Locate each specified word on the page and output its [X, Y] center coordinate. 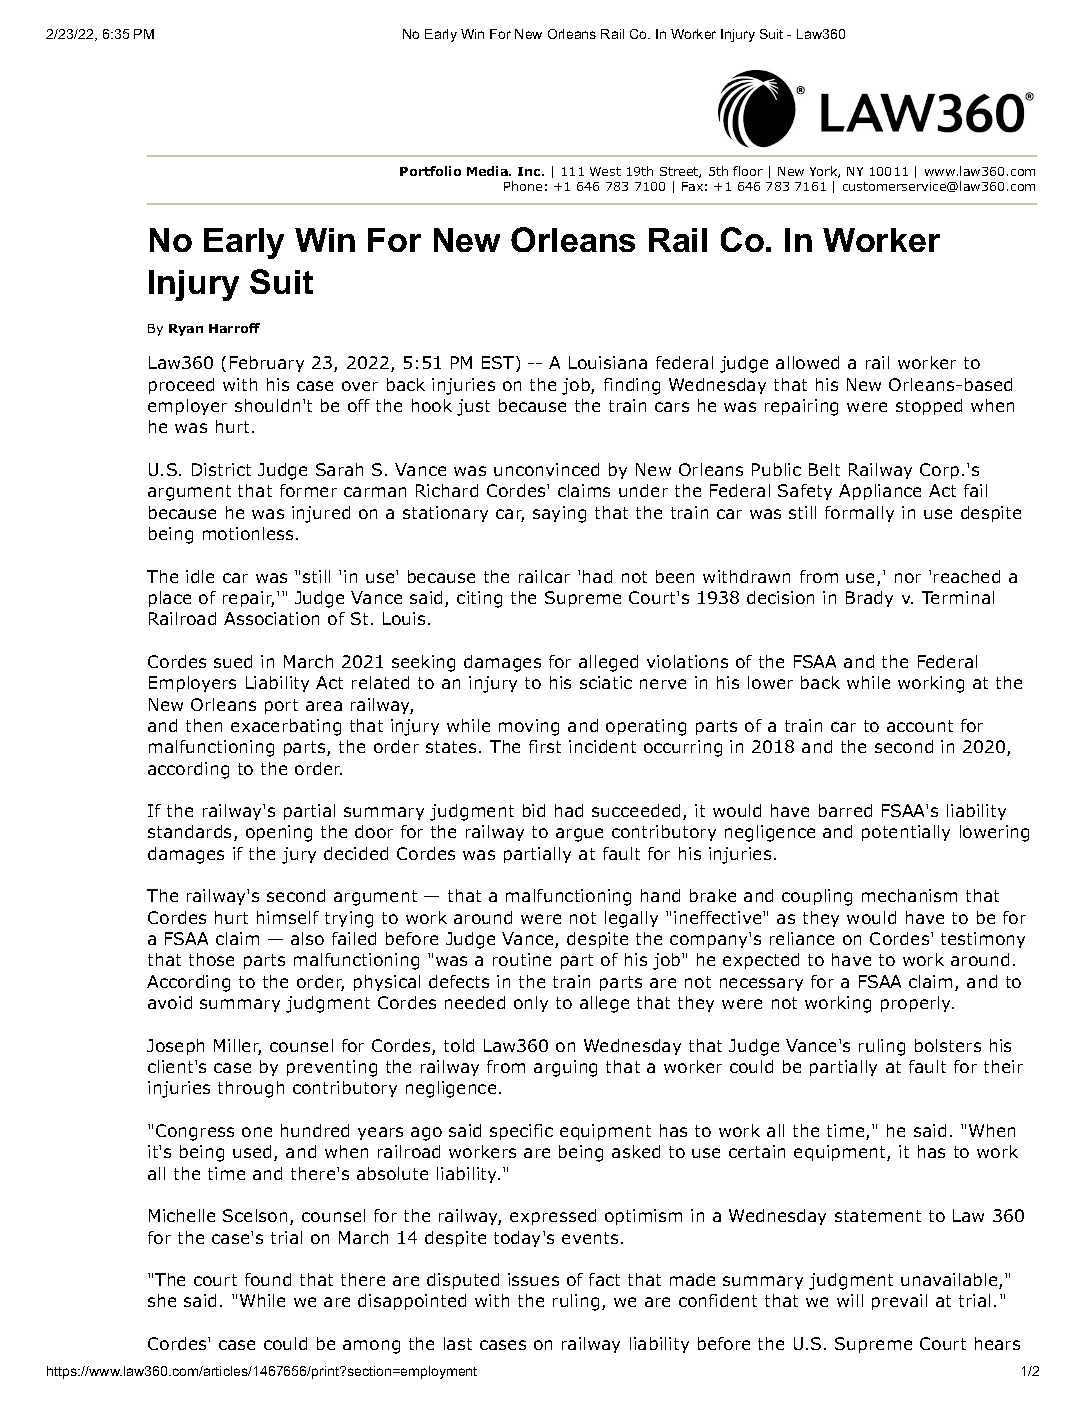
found [268, 1279]
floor [748, 171]
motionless [248, 533]
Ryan [186, 330]
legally [631, 919]
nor [908, 578]
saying [559, 514]
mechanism [909, 895]
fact [604, 1279]
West [605, 171]
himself [288, 917]
